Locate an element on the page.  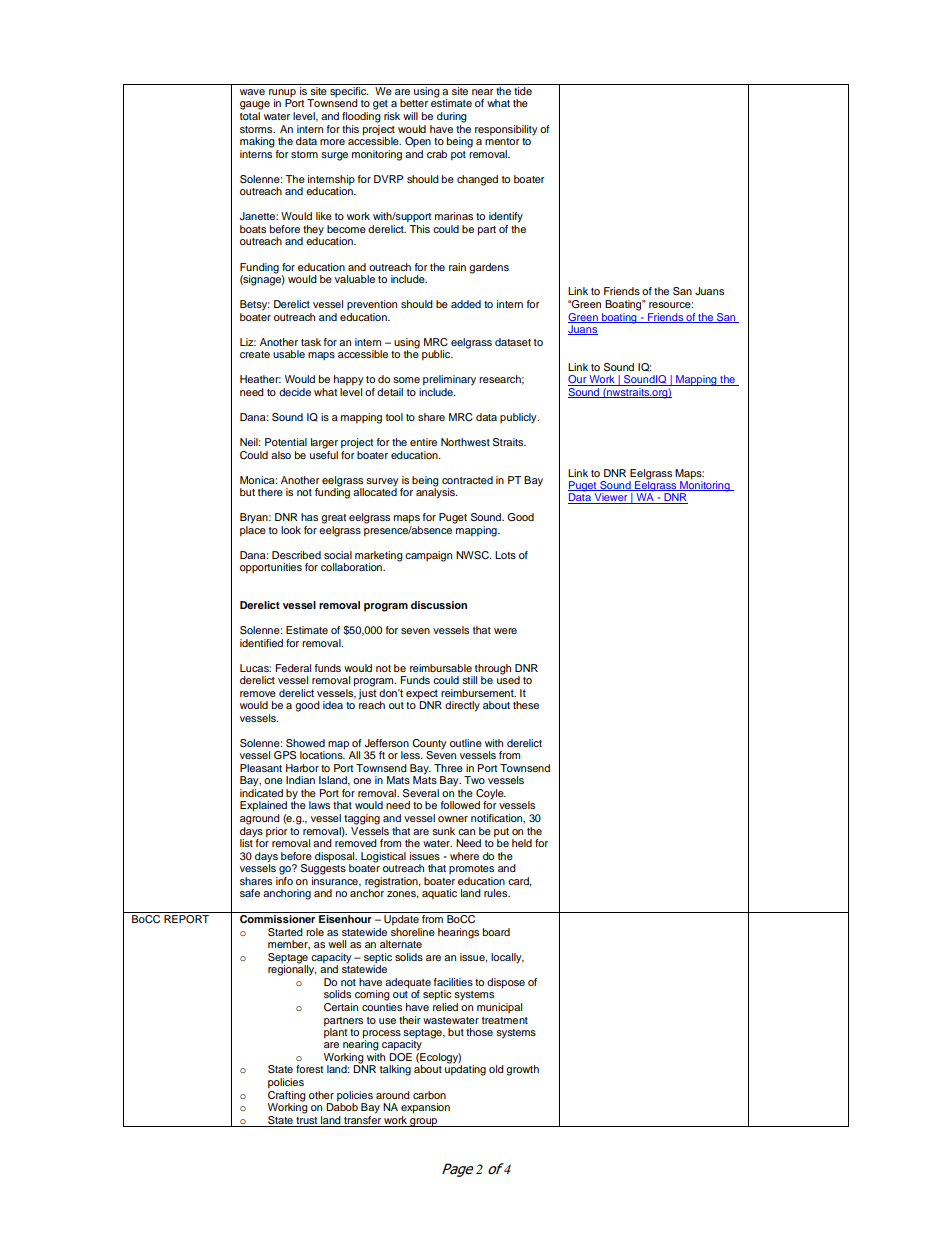
Open is located at coordinates (418, 142).
